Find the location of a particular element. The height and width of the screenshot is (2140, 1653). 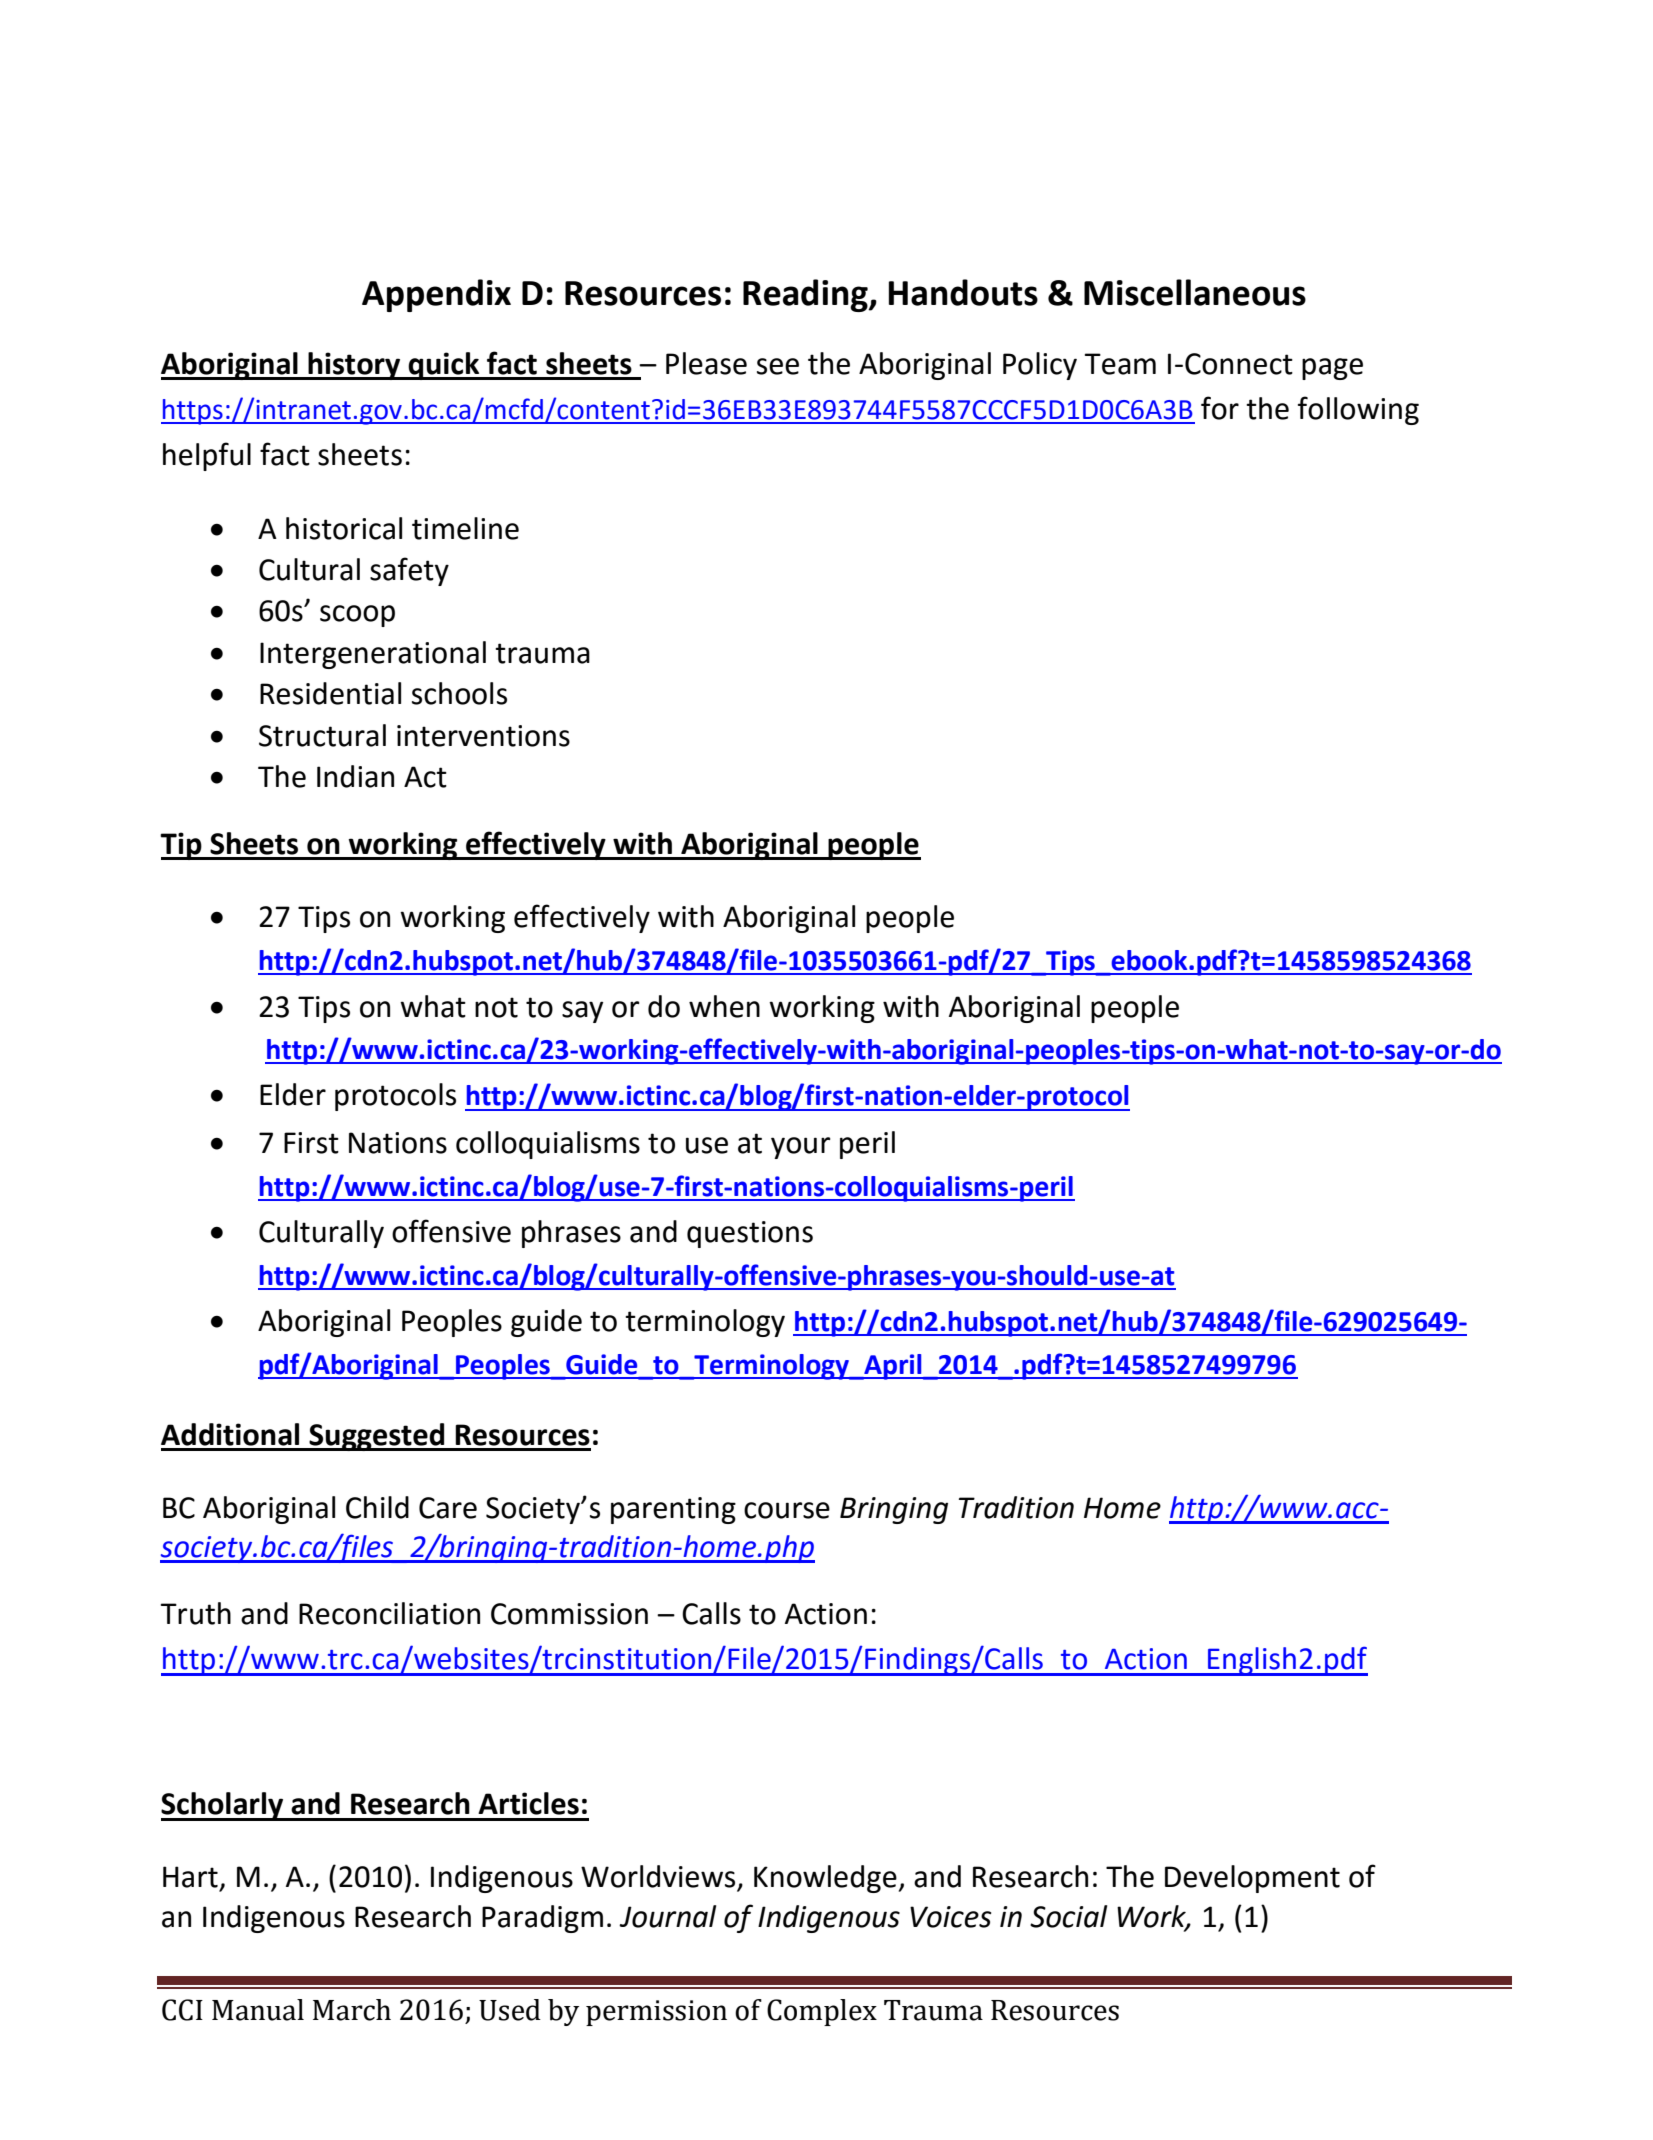

your is located at coordinates (801, 1148).
